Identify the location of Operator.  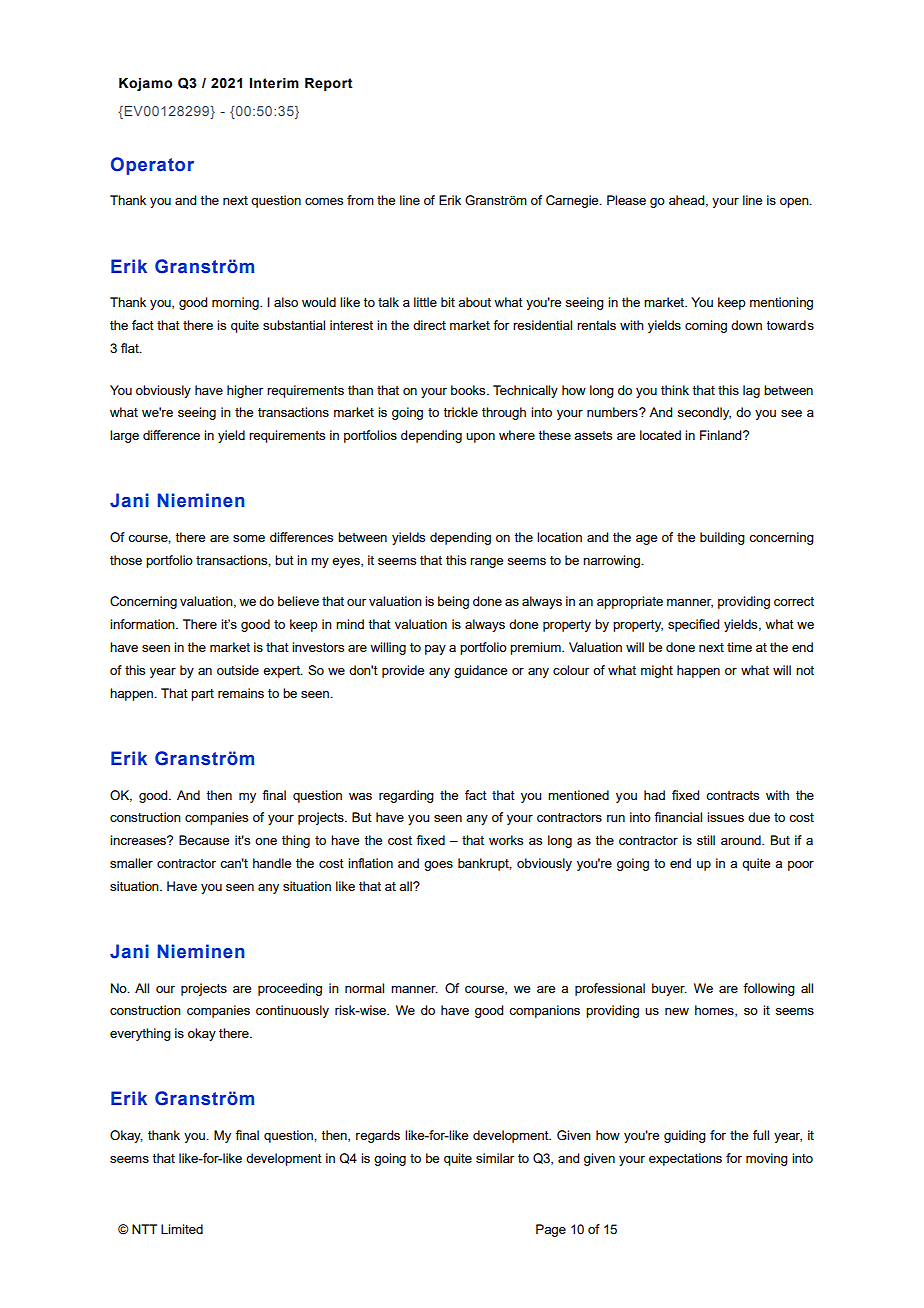
(152, 166).
